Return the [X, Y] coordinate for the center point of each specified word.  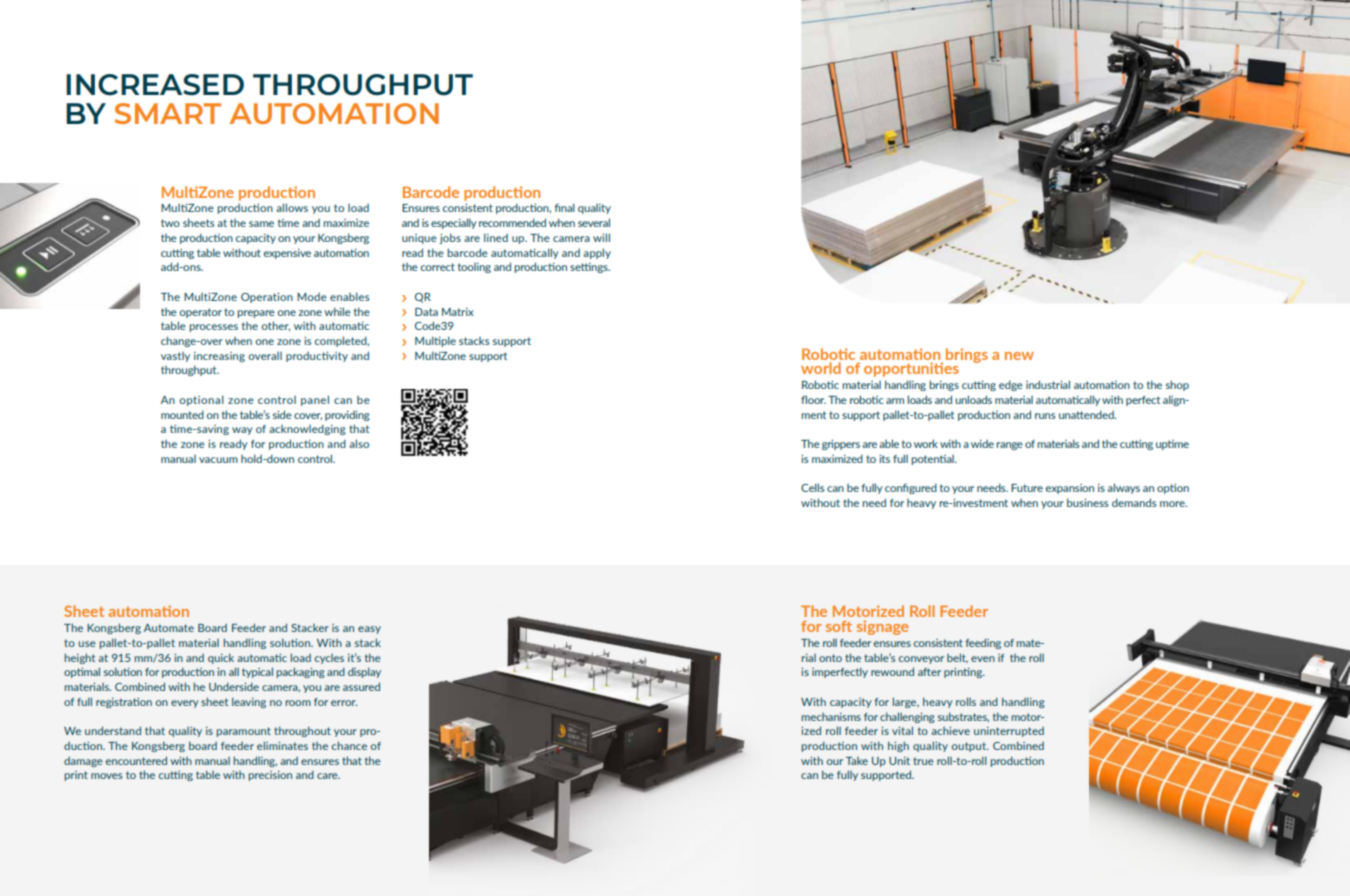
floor [813, 399]
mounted [182, 414]
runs [1045, 416]
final [564, 207]
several [594, 222]
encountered [136, 760]
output [970, 747]
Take [857, 761]
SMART [168, 113]
